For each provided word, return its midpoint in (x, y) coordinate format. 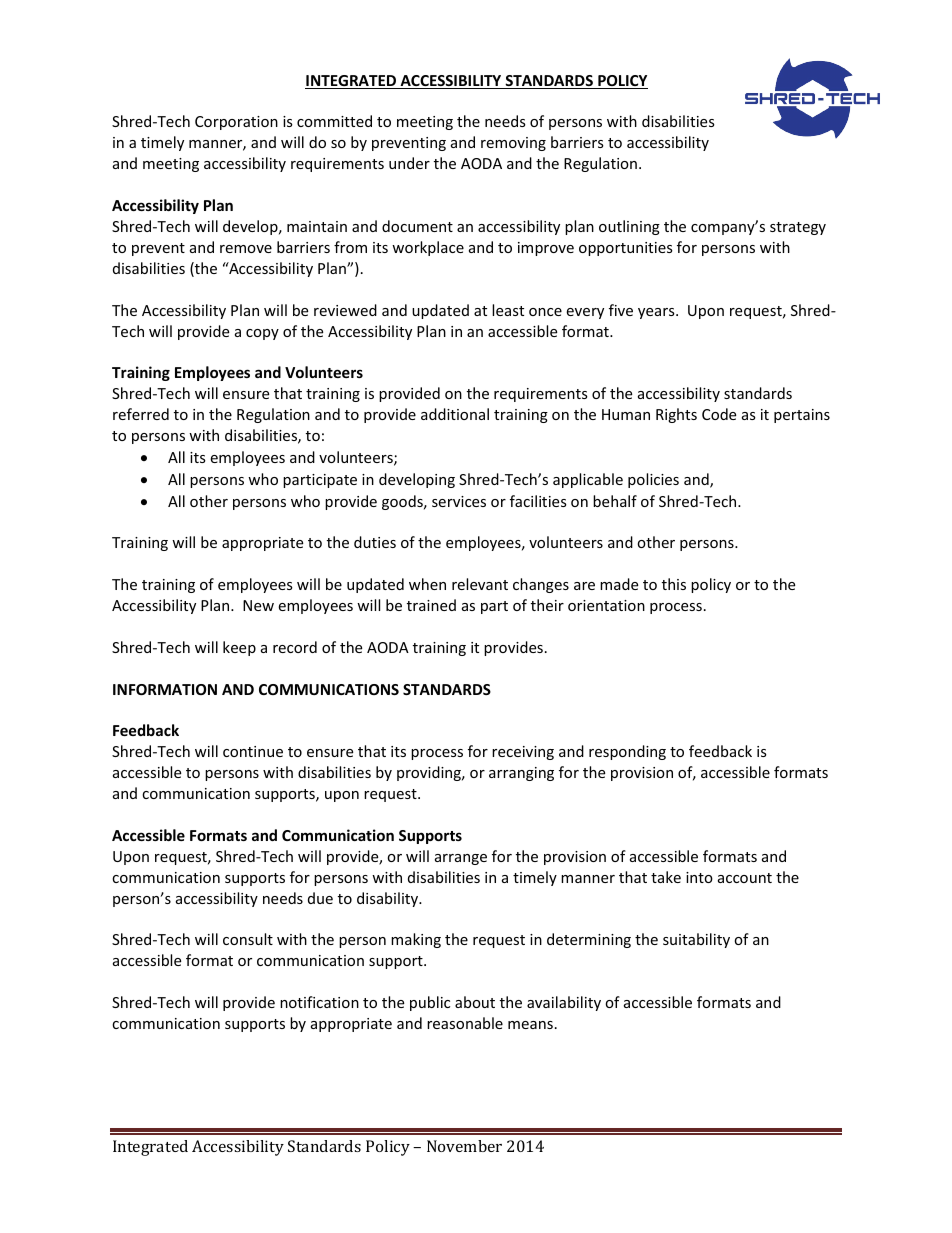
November (464, 1146)
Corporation (236, 123)
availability (564, 1003)
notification (319, 1002)
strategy (798, 228)
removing (513, 144)
